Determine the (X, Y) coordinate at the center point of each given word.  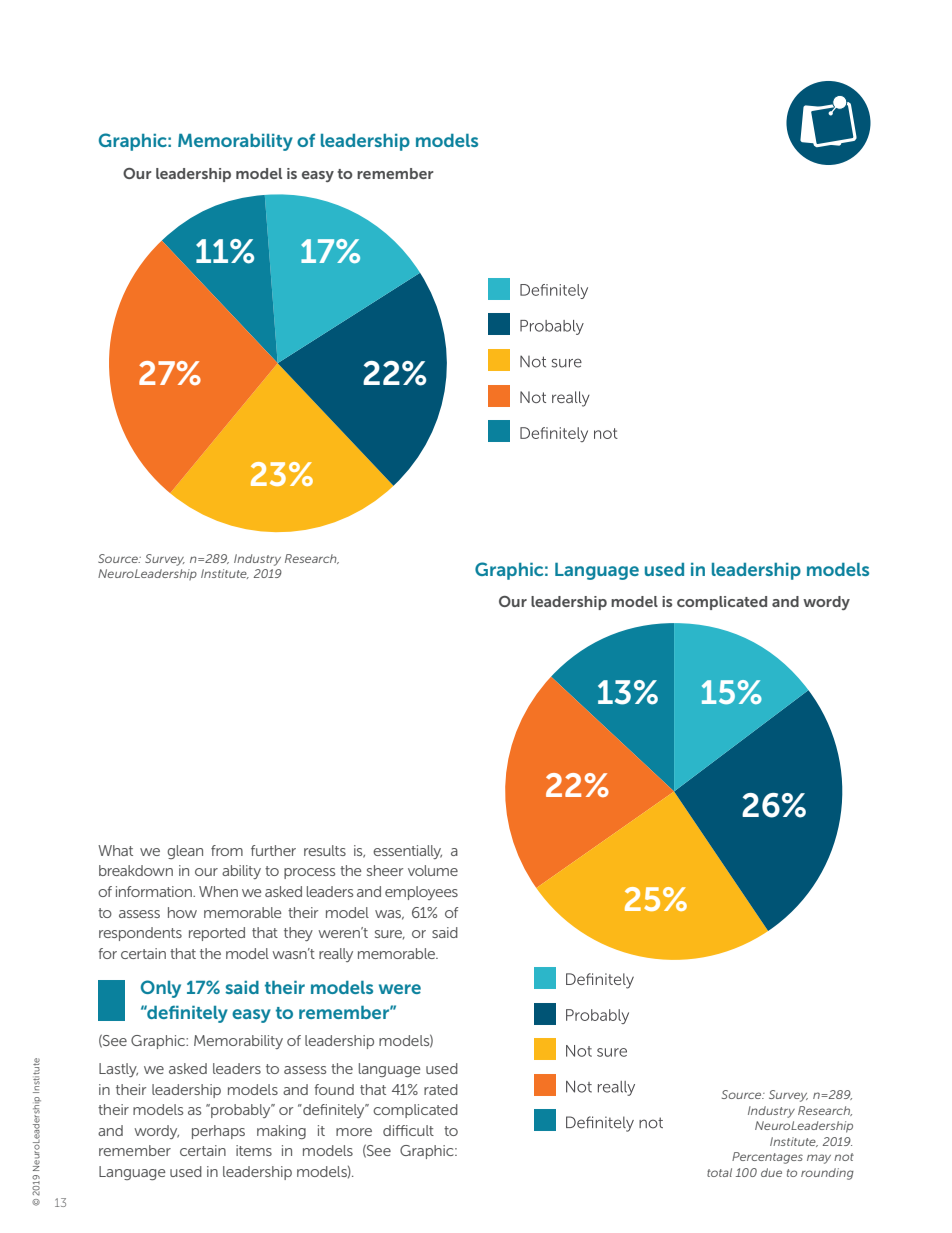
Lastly (118, 1070)
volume (433, 870)
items (254, 1150)
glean (185, 852)
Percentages (767, 1158)
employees (421, 893)
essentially (407, 852)
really (336, 955)
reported (217, 934)
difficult (408, 1130)
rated (441, 1089)
